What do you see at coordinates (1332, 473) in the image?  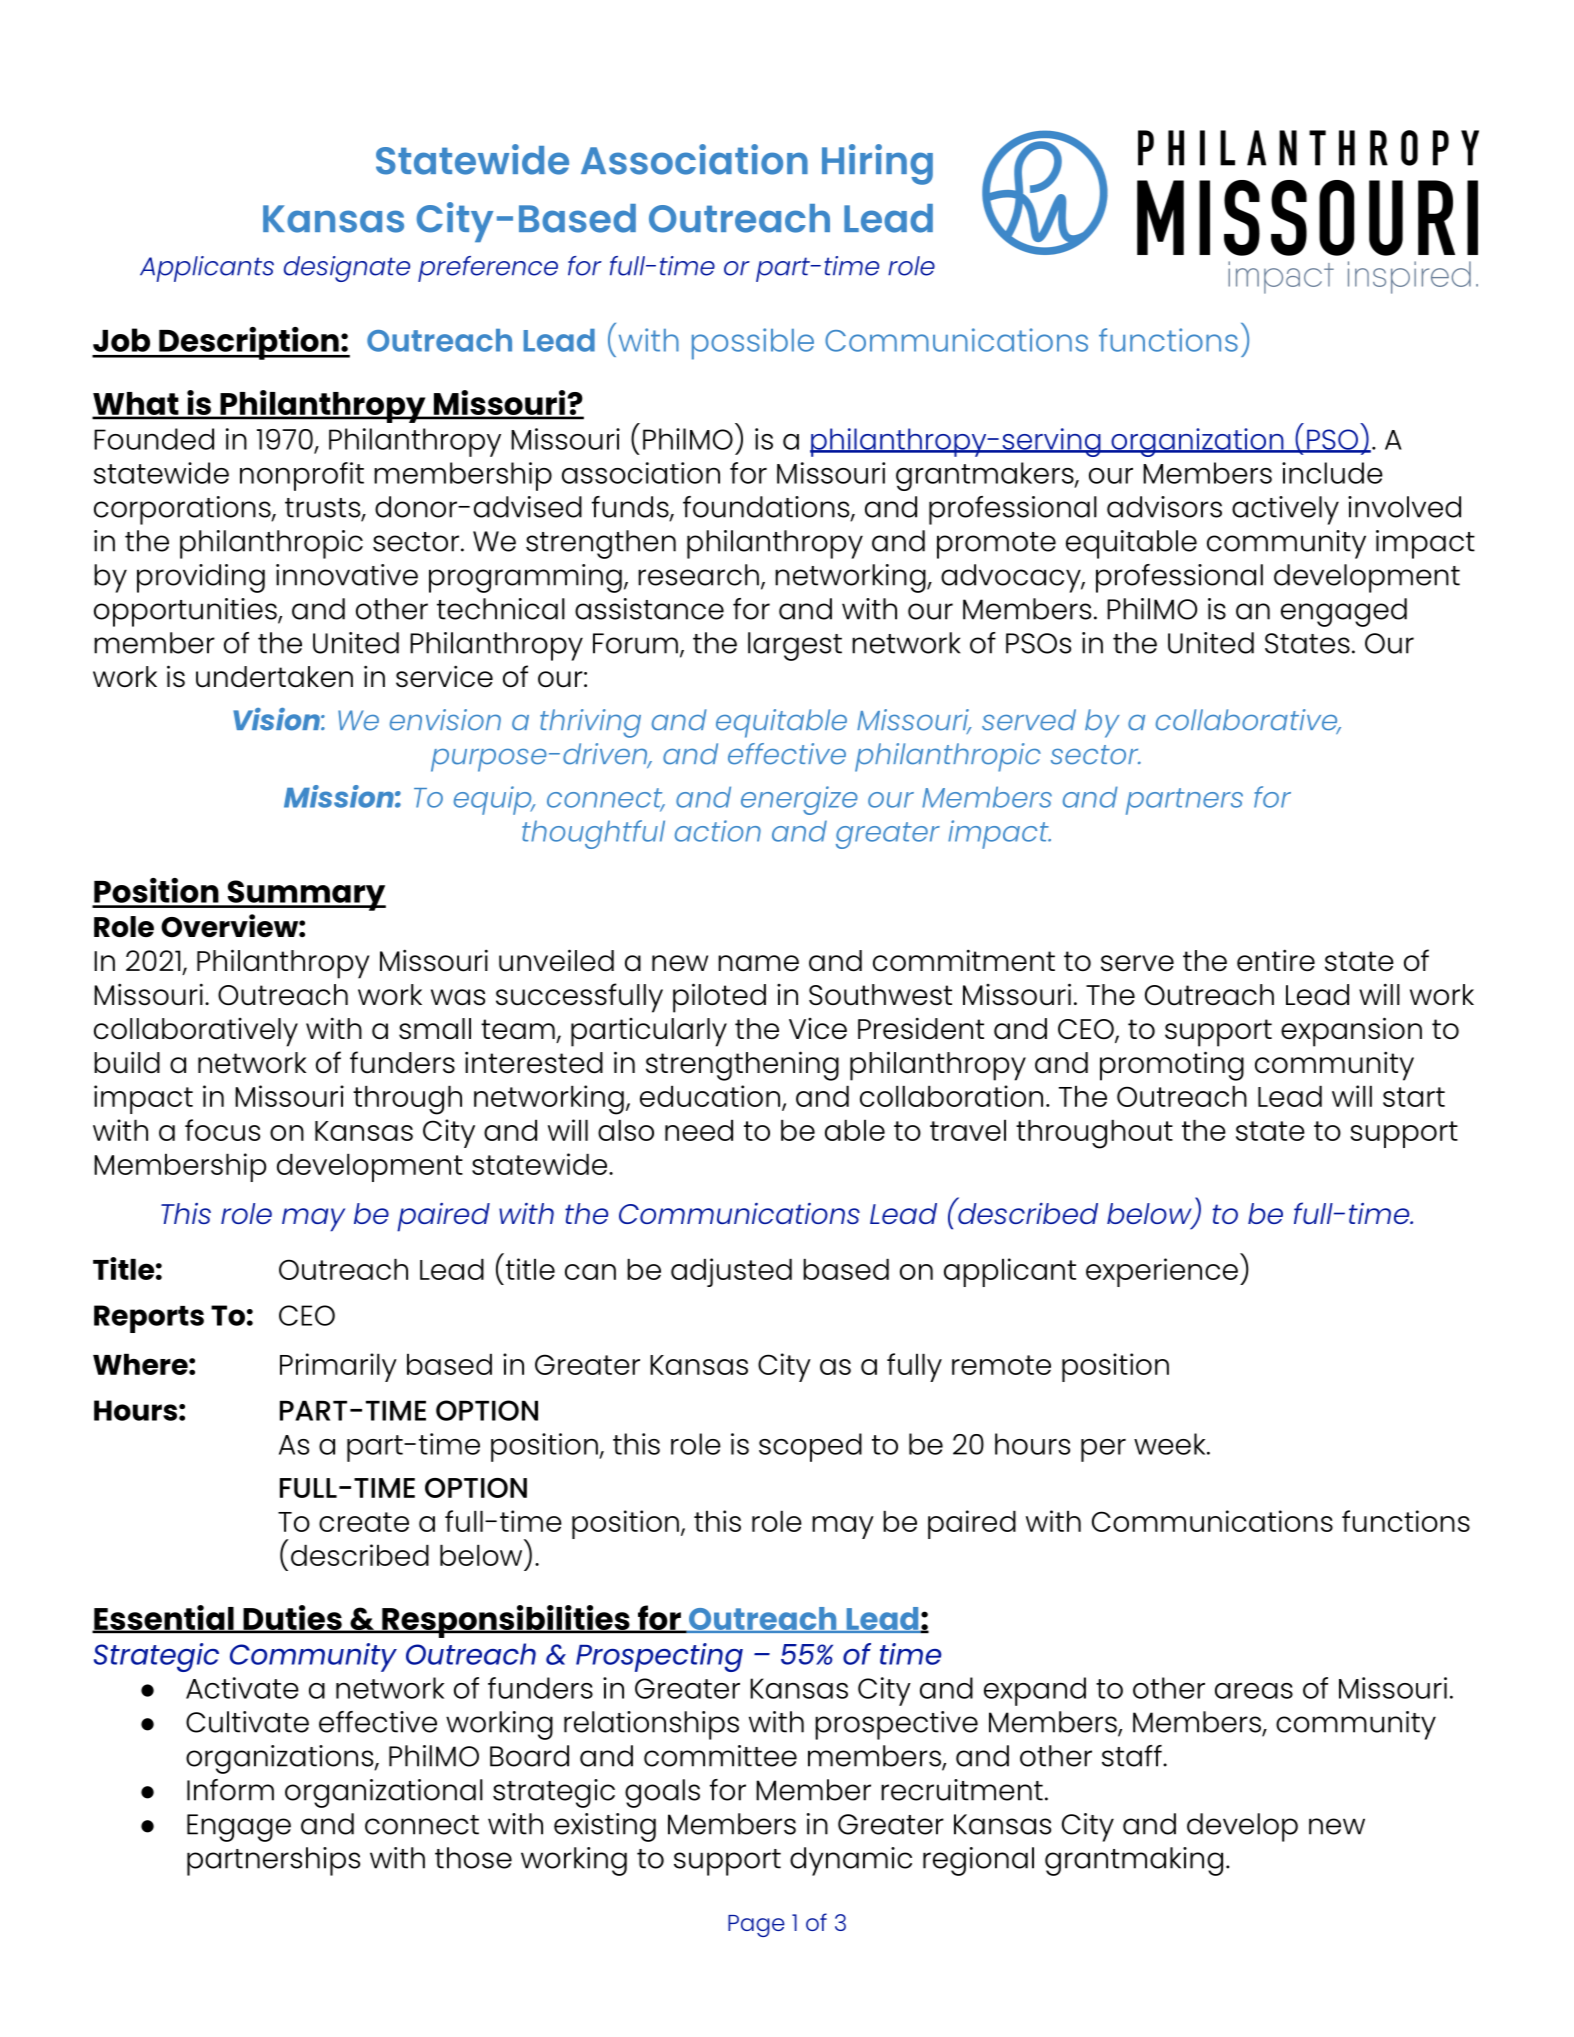 I see `include` at bounding box center [1332, 473].
